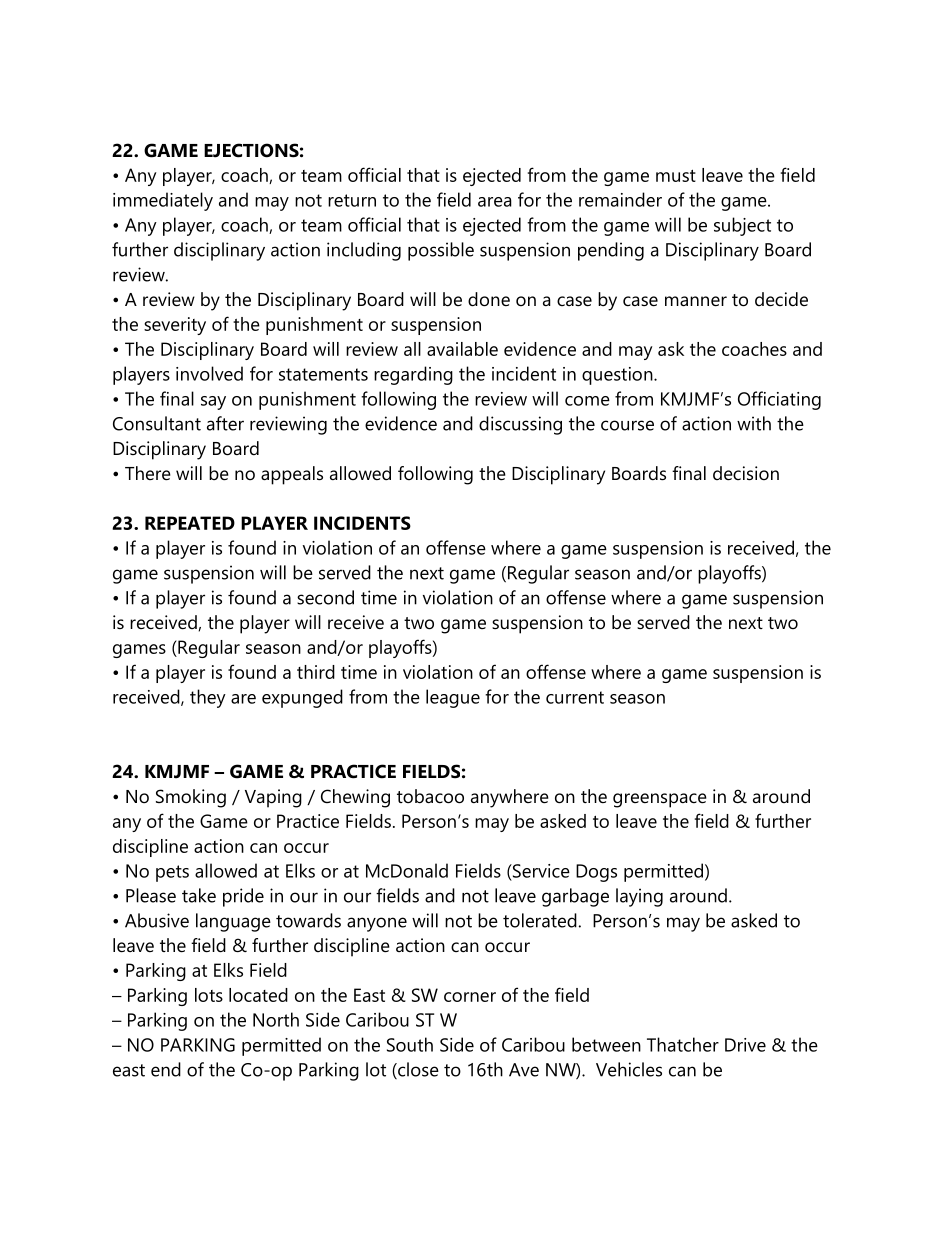 The image size is (952, 1233). I want to click on area, so click(495, 202).
